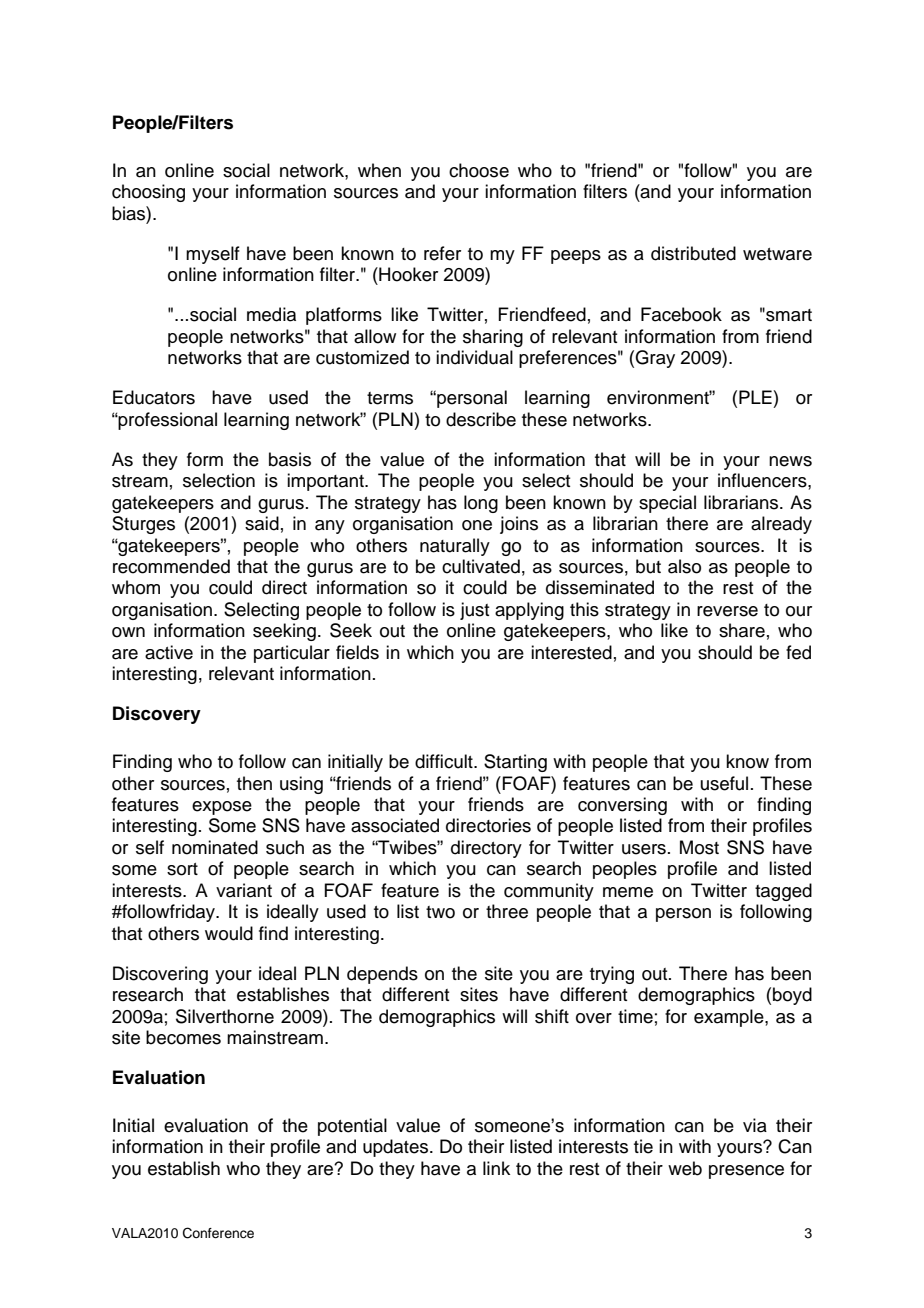  I want to click on share, so click(742, 630).
